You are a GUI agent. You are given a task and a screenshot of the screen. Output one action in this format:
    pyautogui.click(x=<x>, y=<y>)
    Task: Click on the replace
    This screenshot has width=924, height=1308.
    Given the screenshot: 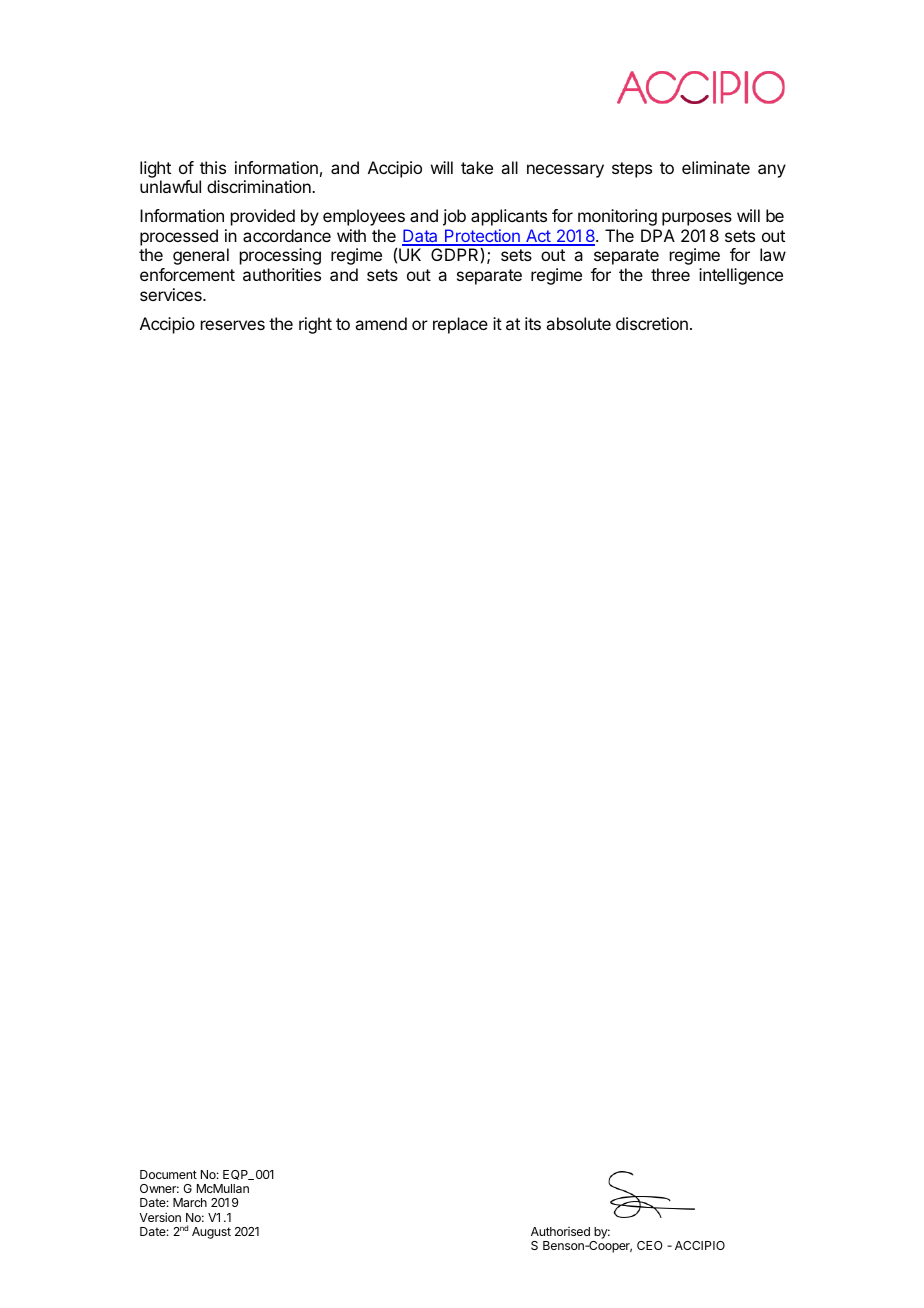 What is the action you would take?
    pyautogui.click(x=460, y=325)
